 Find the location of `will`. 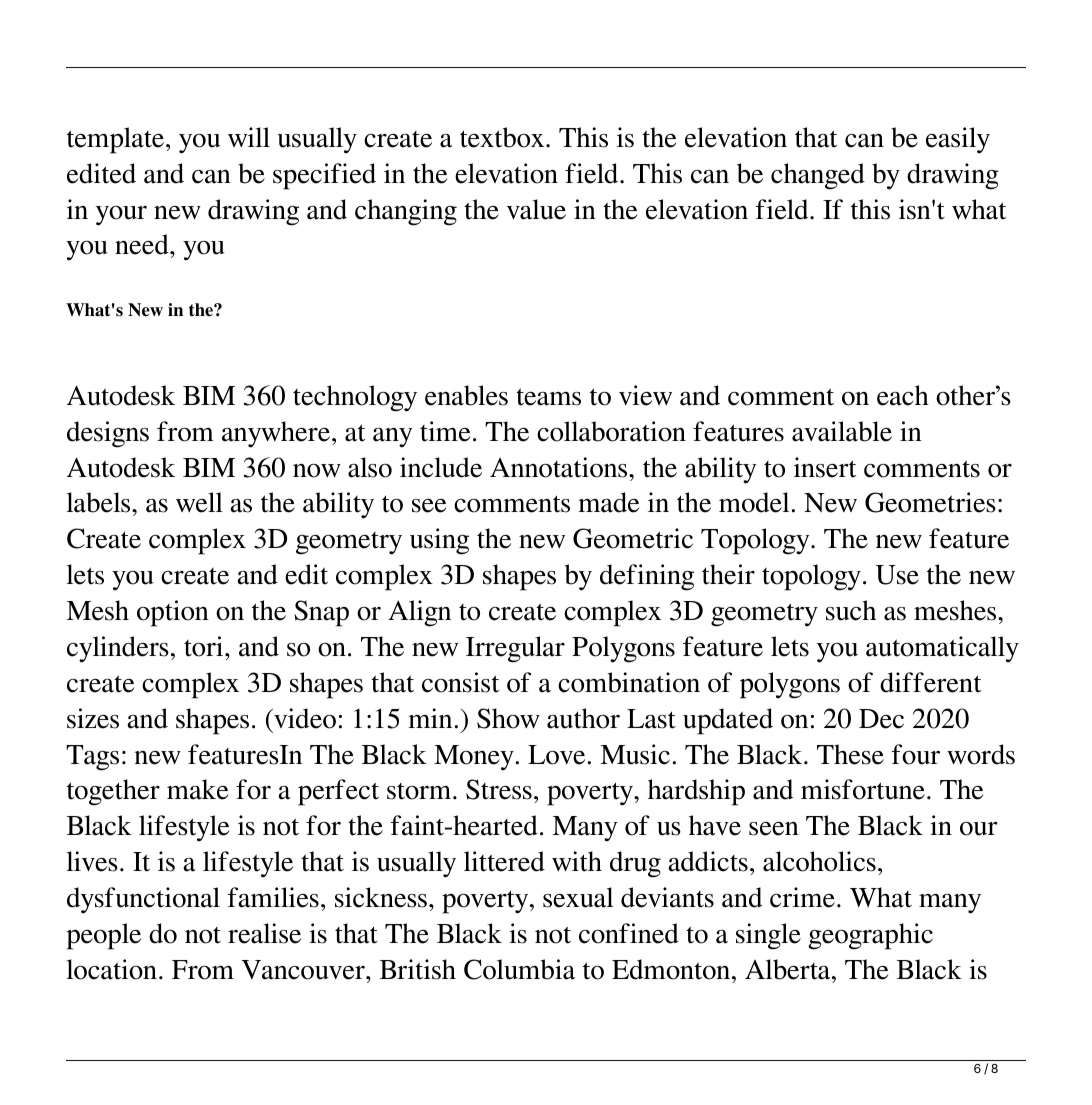

will is located at coordinates (249, 137).
